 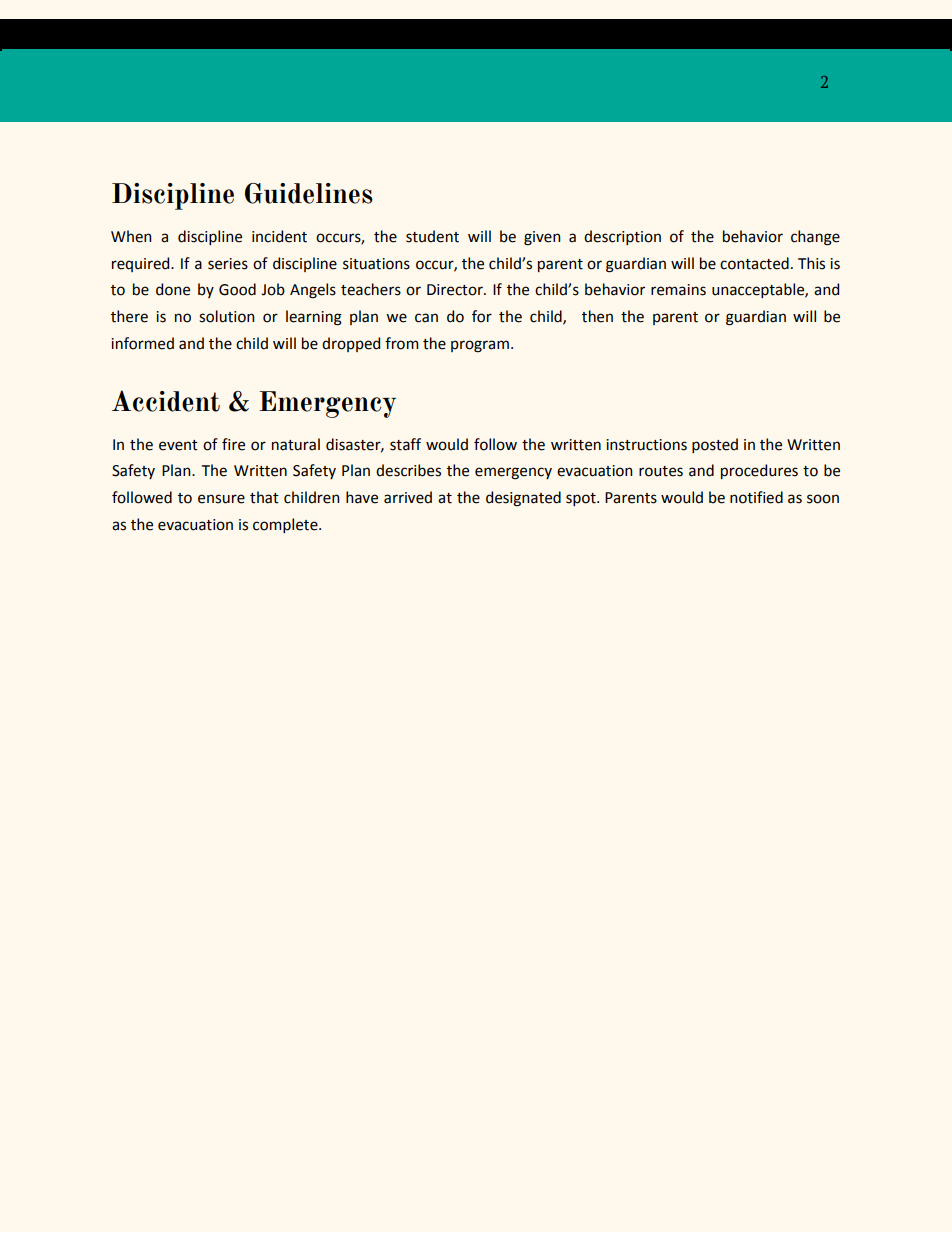 What do you see at coordinates (597, 316) in the document?
I see `then` at bounding box center [597, 316].
